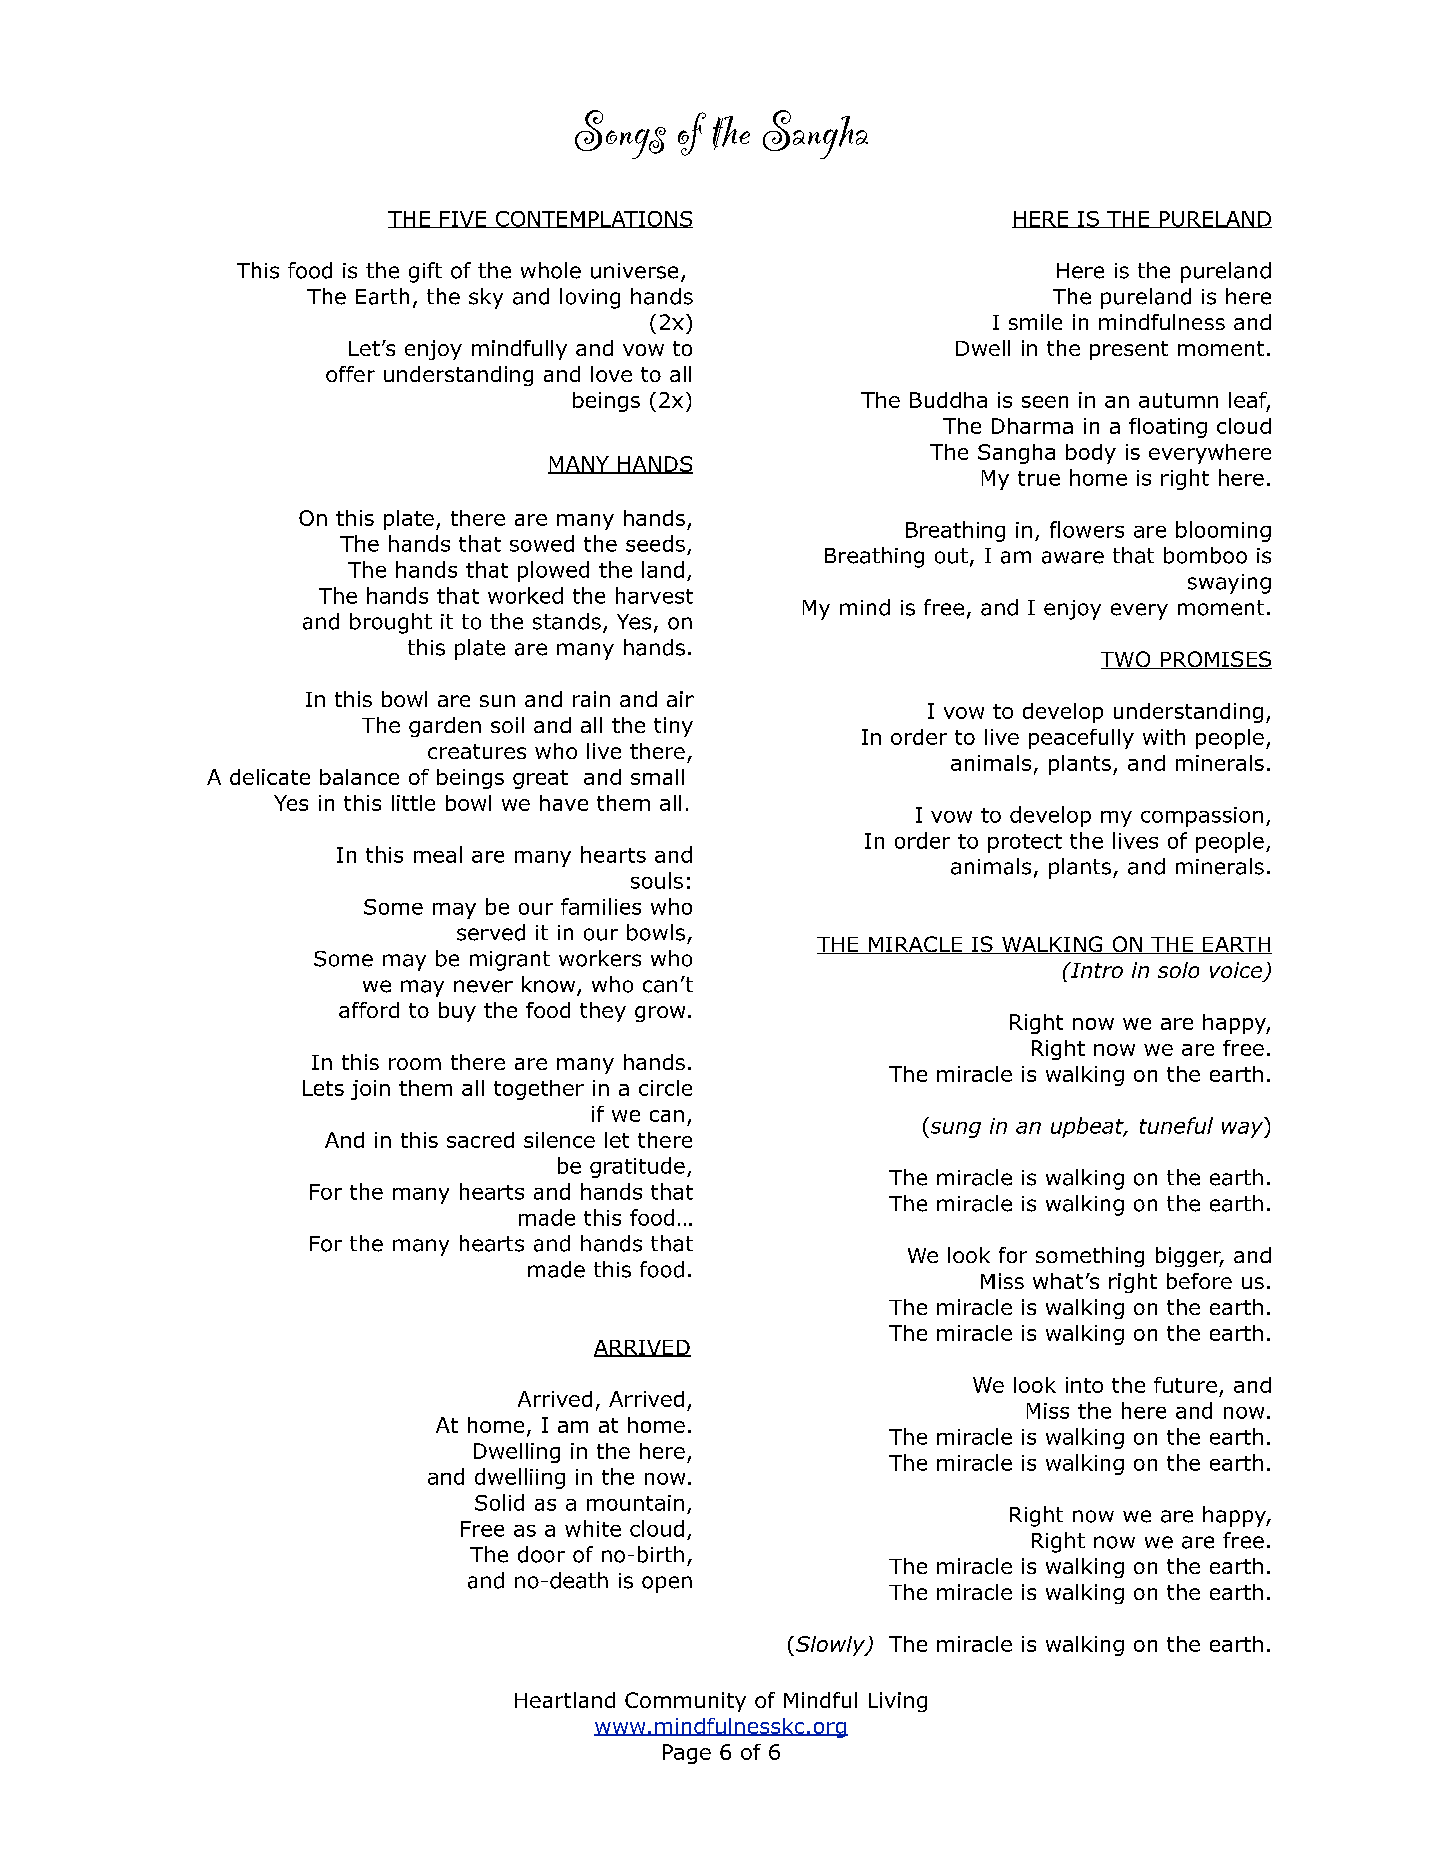  What do you see at coordinates (1035, 322) in the screenshot?
I see `smile` at bounding box center [1035, 322].
